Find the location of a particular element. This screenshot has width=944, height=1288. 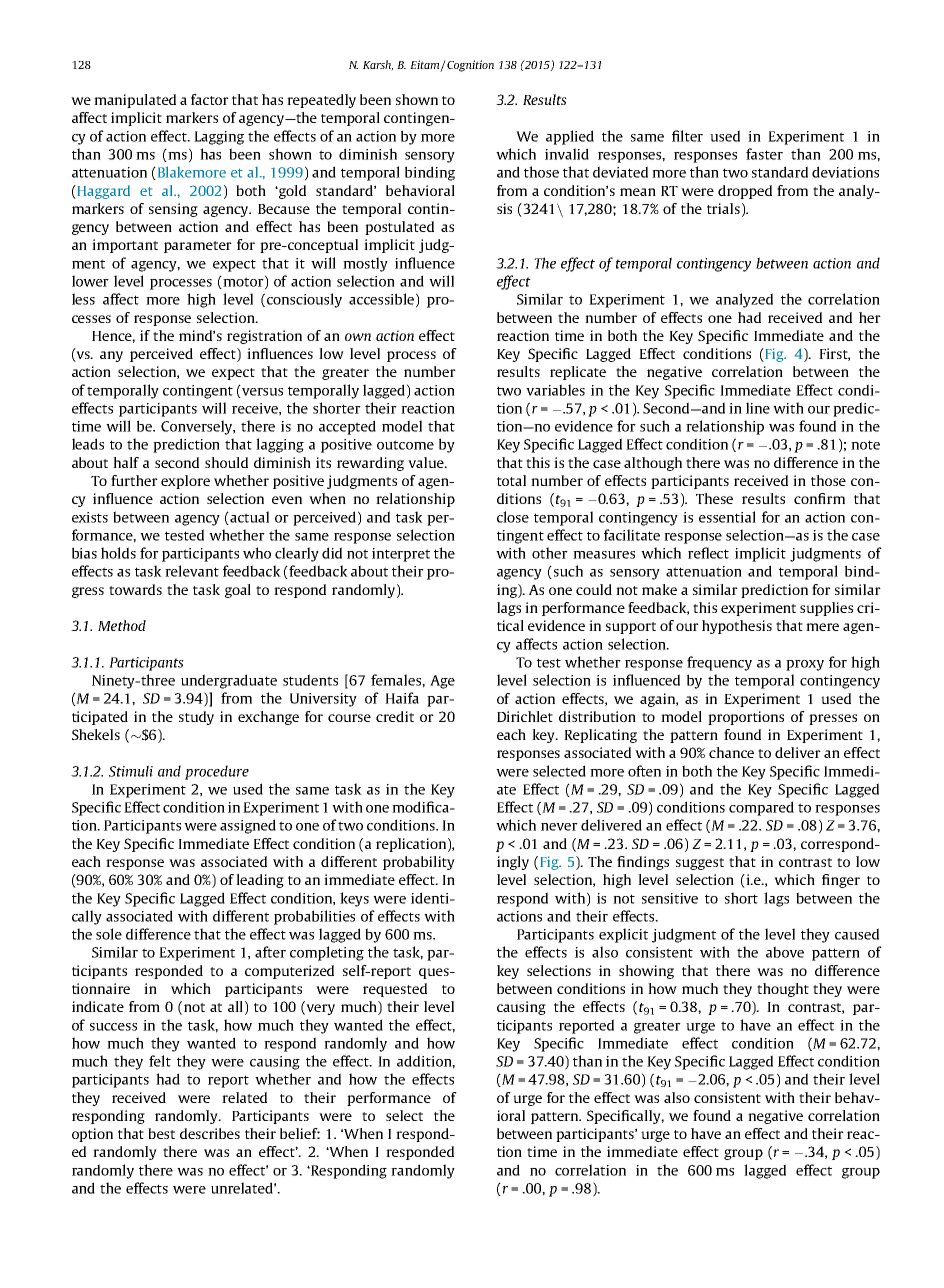

faster is located at coordinates (764, 154).
